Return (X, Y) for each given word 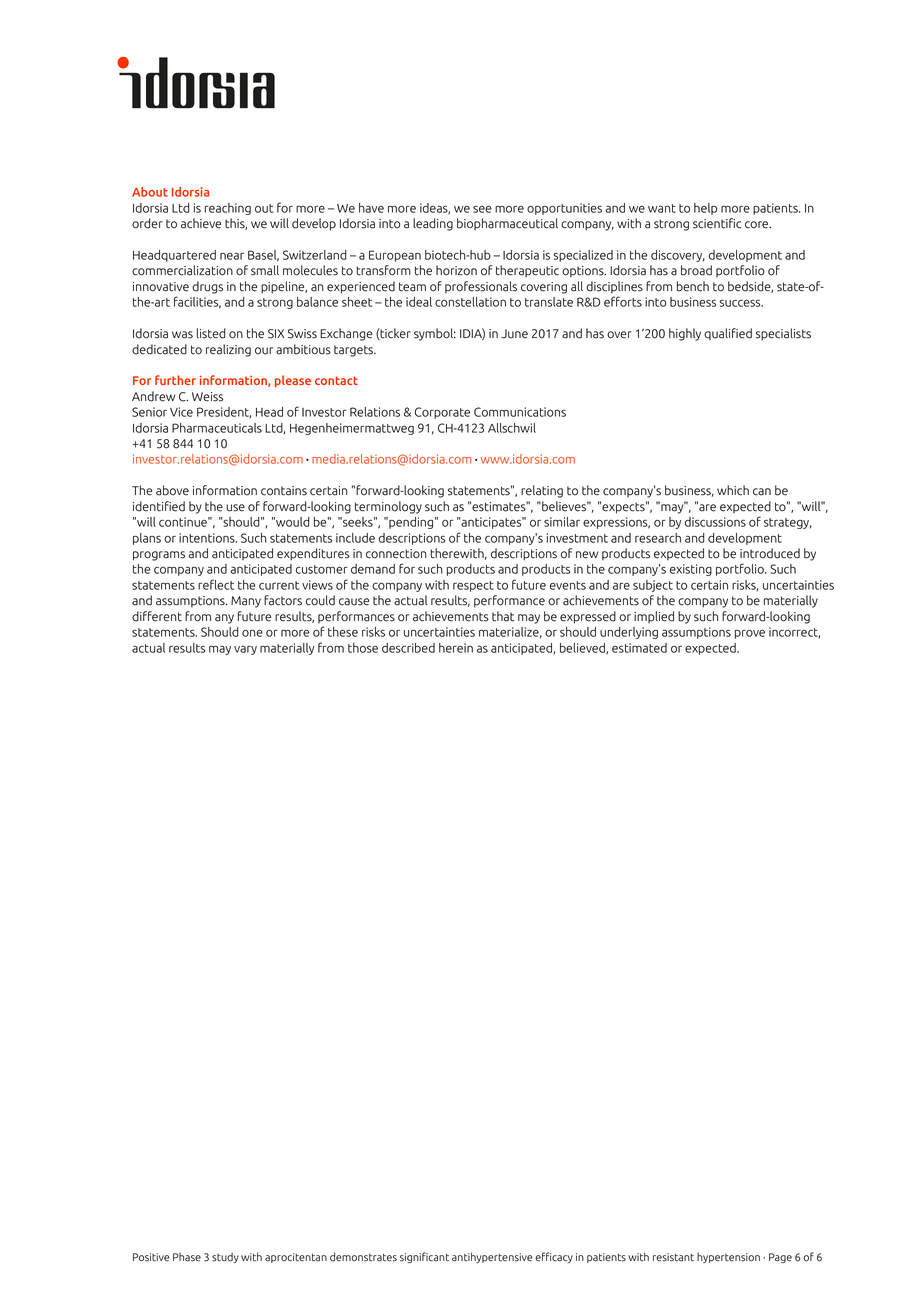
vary (245, 650)
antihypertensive (492, 1257)
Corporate (442, 413)
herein (456, 648)
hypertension (728, 1258)
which (733, 490)
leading (433, 224)
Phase (187, 1257)
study (225, 1258)
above (172, 490)
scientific (717, 223)
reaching (228, 209)
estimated (639, 648)
